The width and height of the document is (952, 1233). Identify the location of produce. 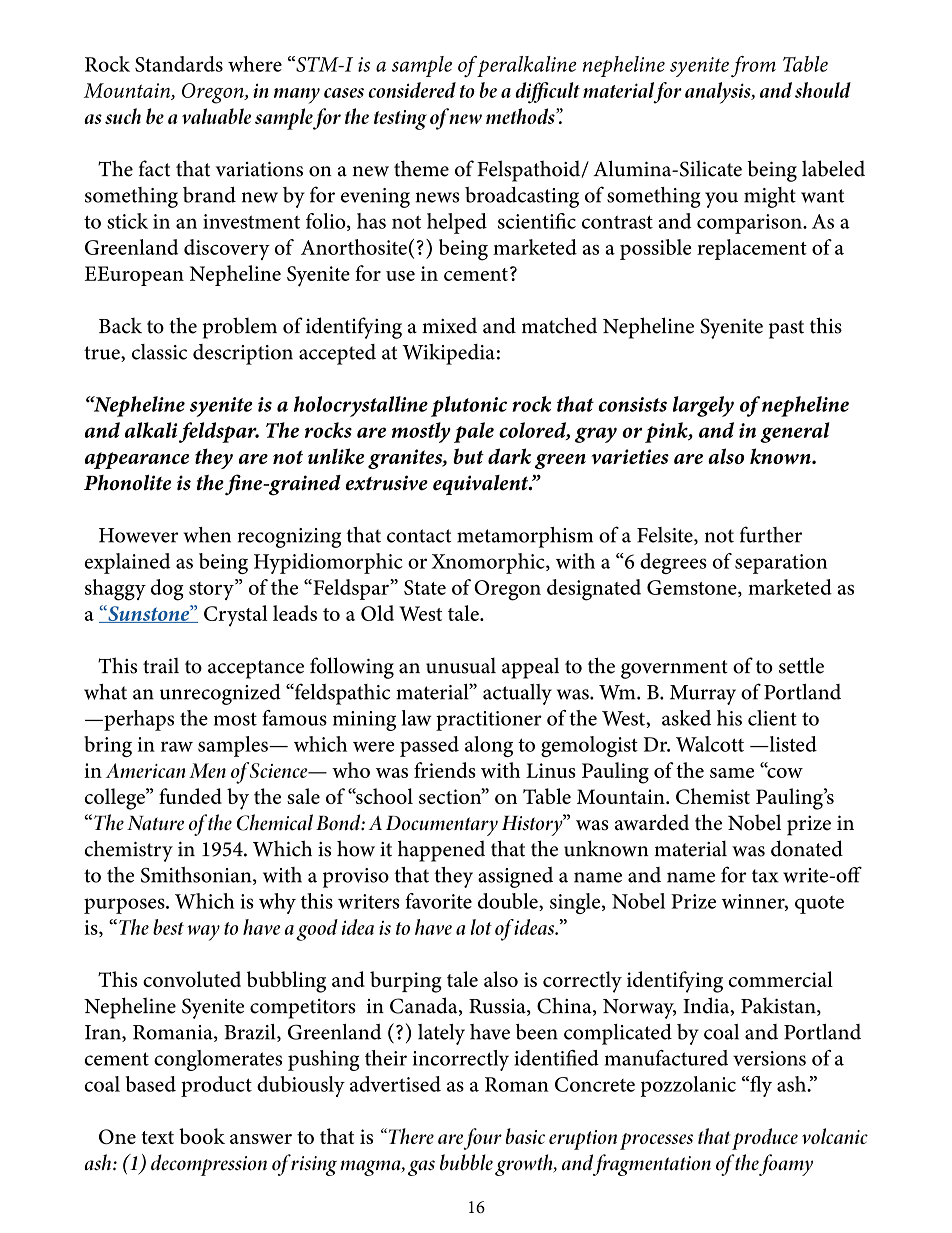
(765, 1139).
